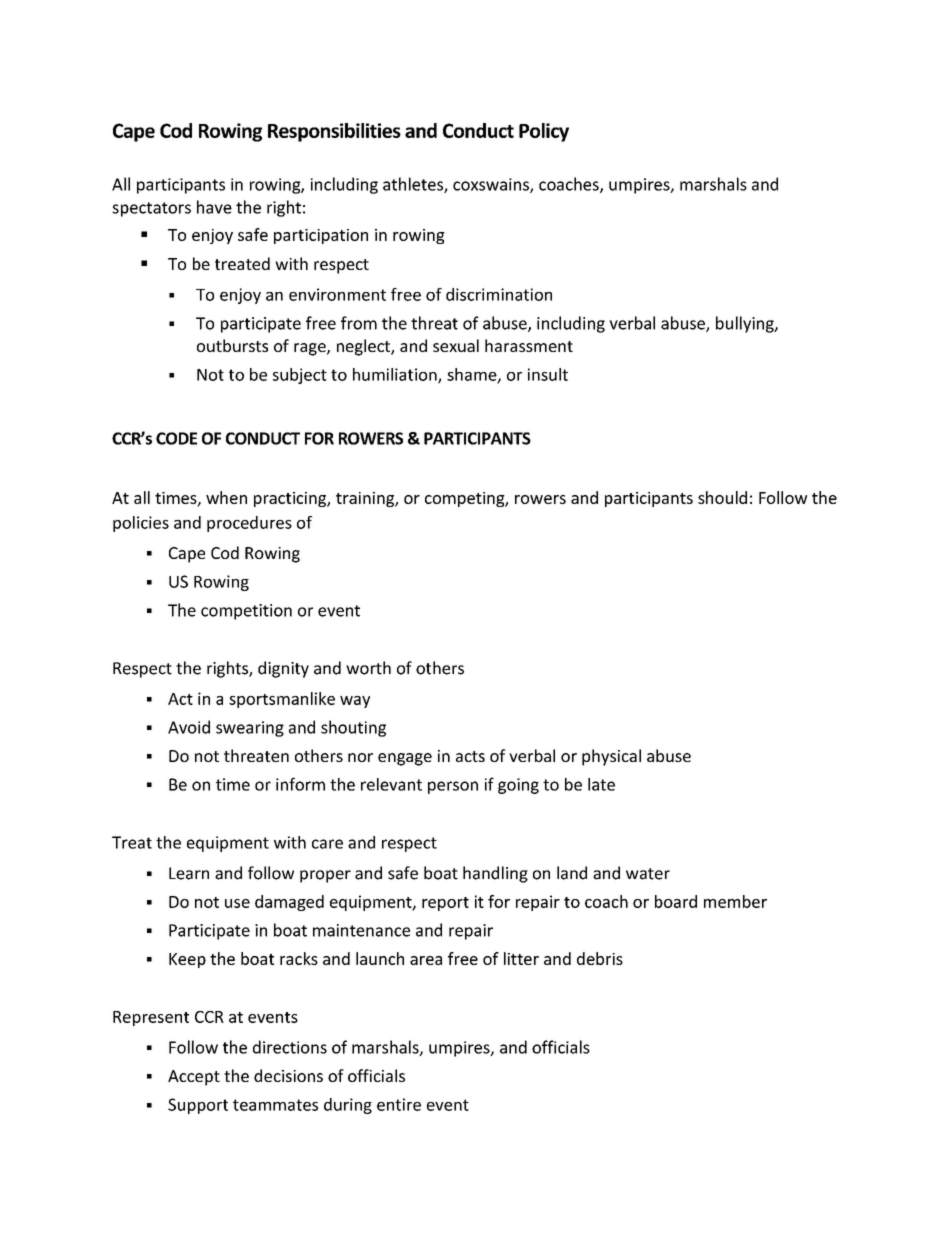 The height and width of the image is (1233, 952). Describe the element at coordinates (611, 757) in the image. I see `physical` at that location.
